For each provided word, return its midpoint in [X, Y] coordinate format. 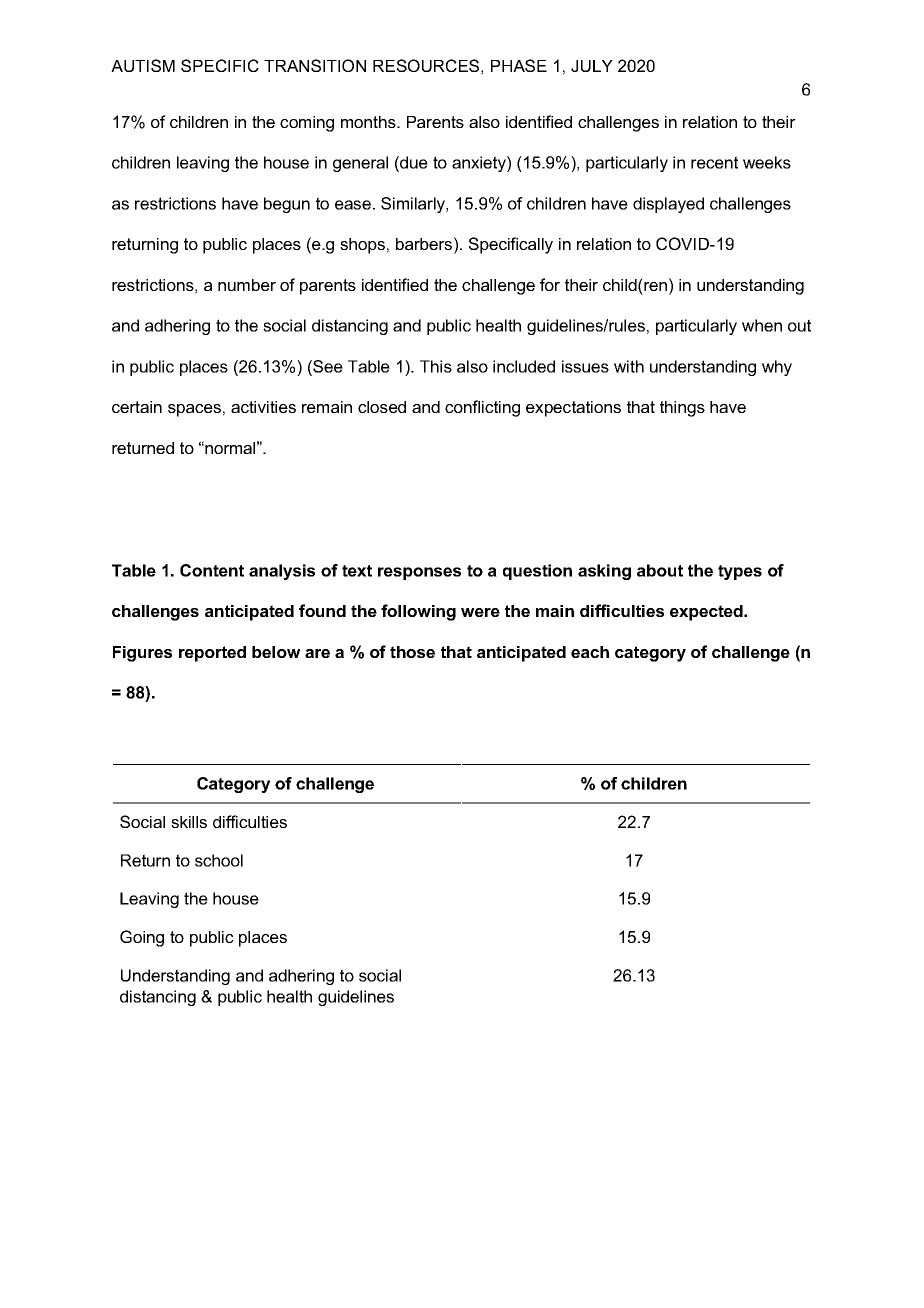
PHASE [519, 65]
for [550, 284]
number [247, 285]
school [219, 860]
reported [212, 654]
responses [419, 573]
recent [714, 162]
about [660, 570]
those [412, 652]
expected [707, 613]
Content [212, 570]
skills [189, 822]
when [762, 325]
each [590, 652]
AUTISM [143, 65]
